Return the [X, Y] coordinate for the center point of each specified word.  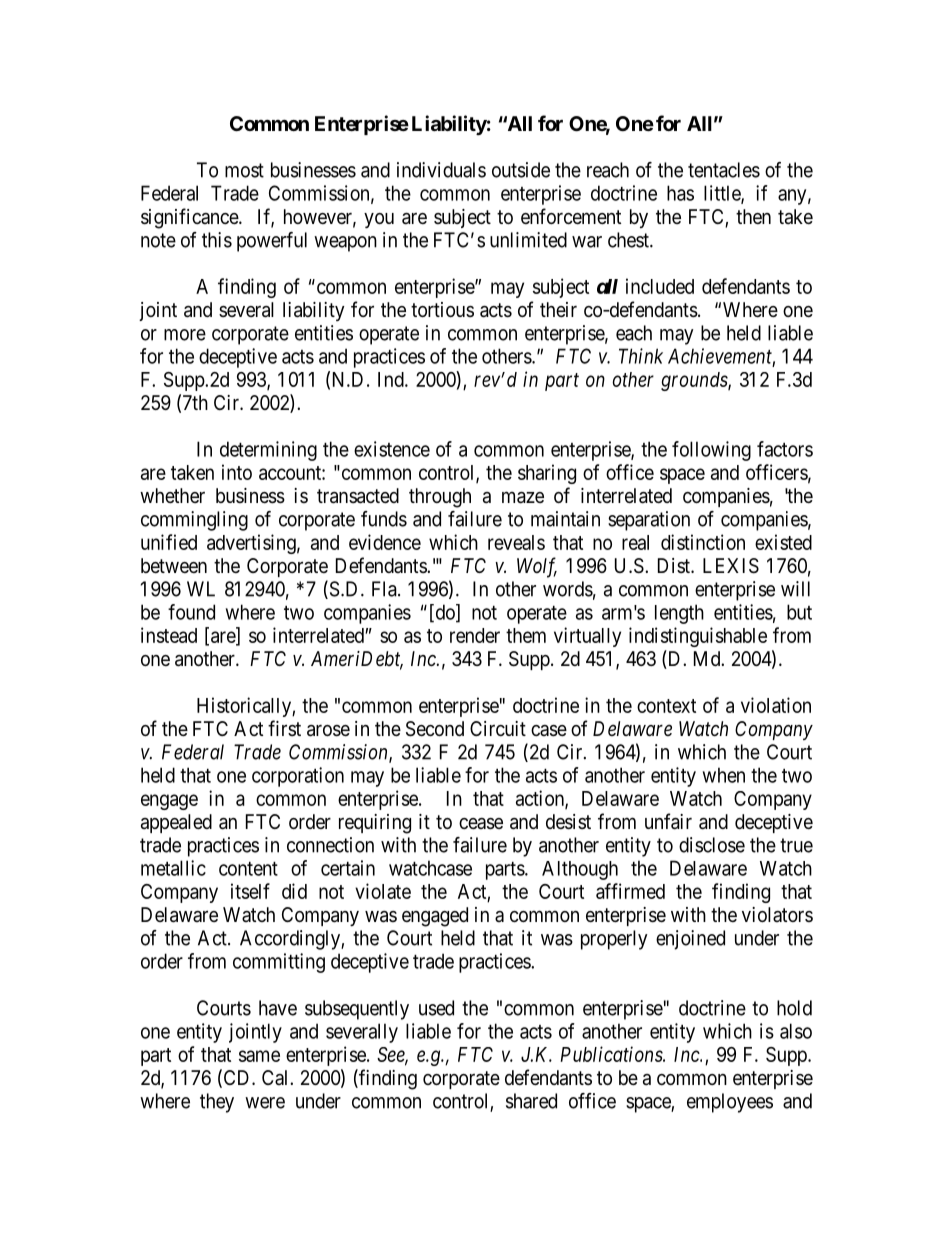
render [475, 635]
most [244, 170]
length [679, 614]
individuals [441, 170]
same [259, 1056]
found [191, 612]
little [723, 194]
